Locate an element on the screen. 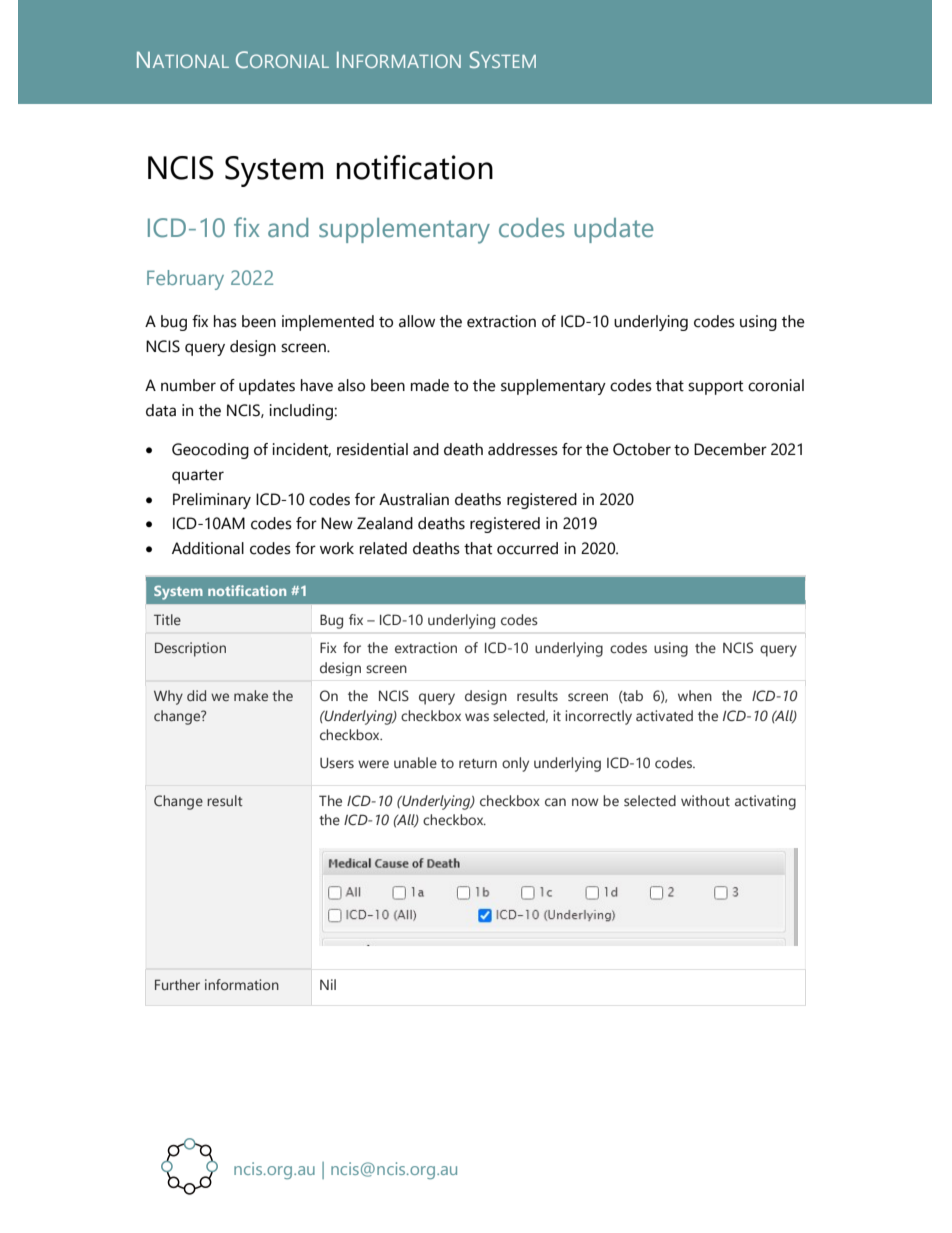  allow is located at coordinates (417, 321).
